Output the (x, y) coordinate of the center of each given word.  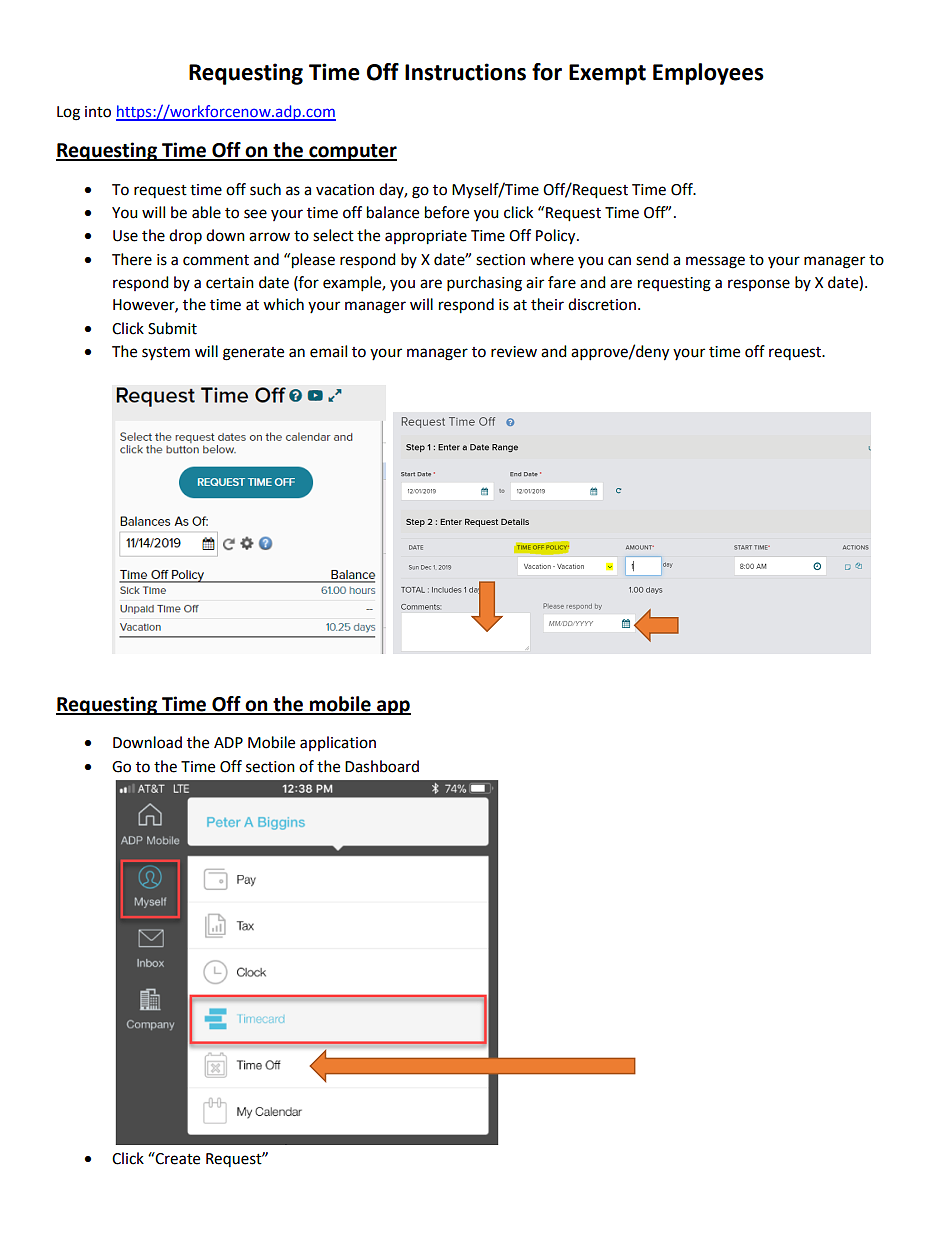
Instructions (465, 72)
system (166, 353)
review (514, 352)
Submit (172, 328)
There (132, 259)
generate (253, 354)
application (338, 743)
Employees (708, 74)
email (328, 351)
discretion (602, 304)
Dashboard (382, 766)
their (547, 304)
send (652, 259)
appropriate (426, 237)
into (98, 112)
